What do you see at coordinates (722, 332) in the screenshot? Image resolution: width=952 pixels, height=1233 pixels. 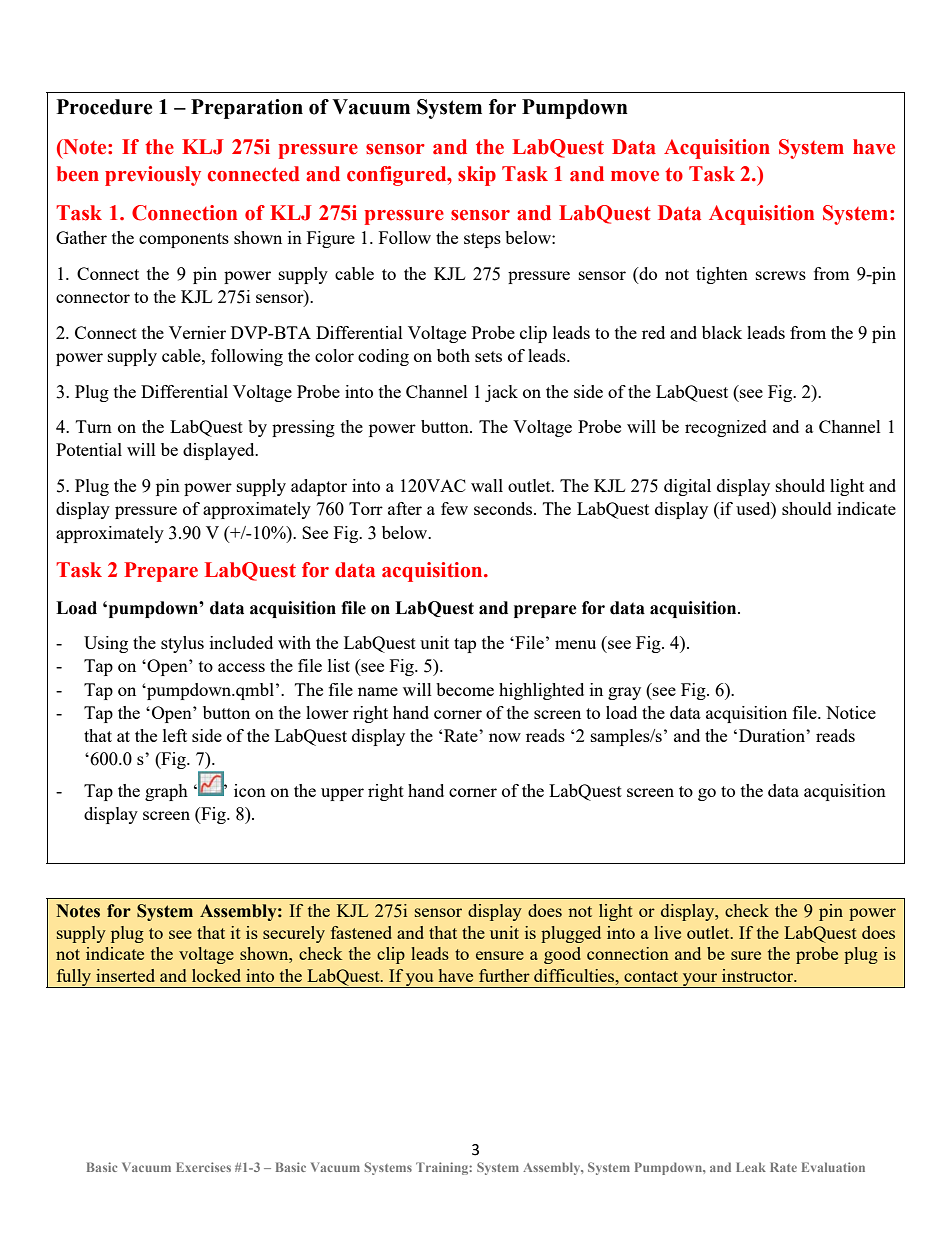 I see `black` at bounding box center [722, 332].
